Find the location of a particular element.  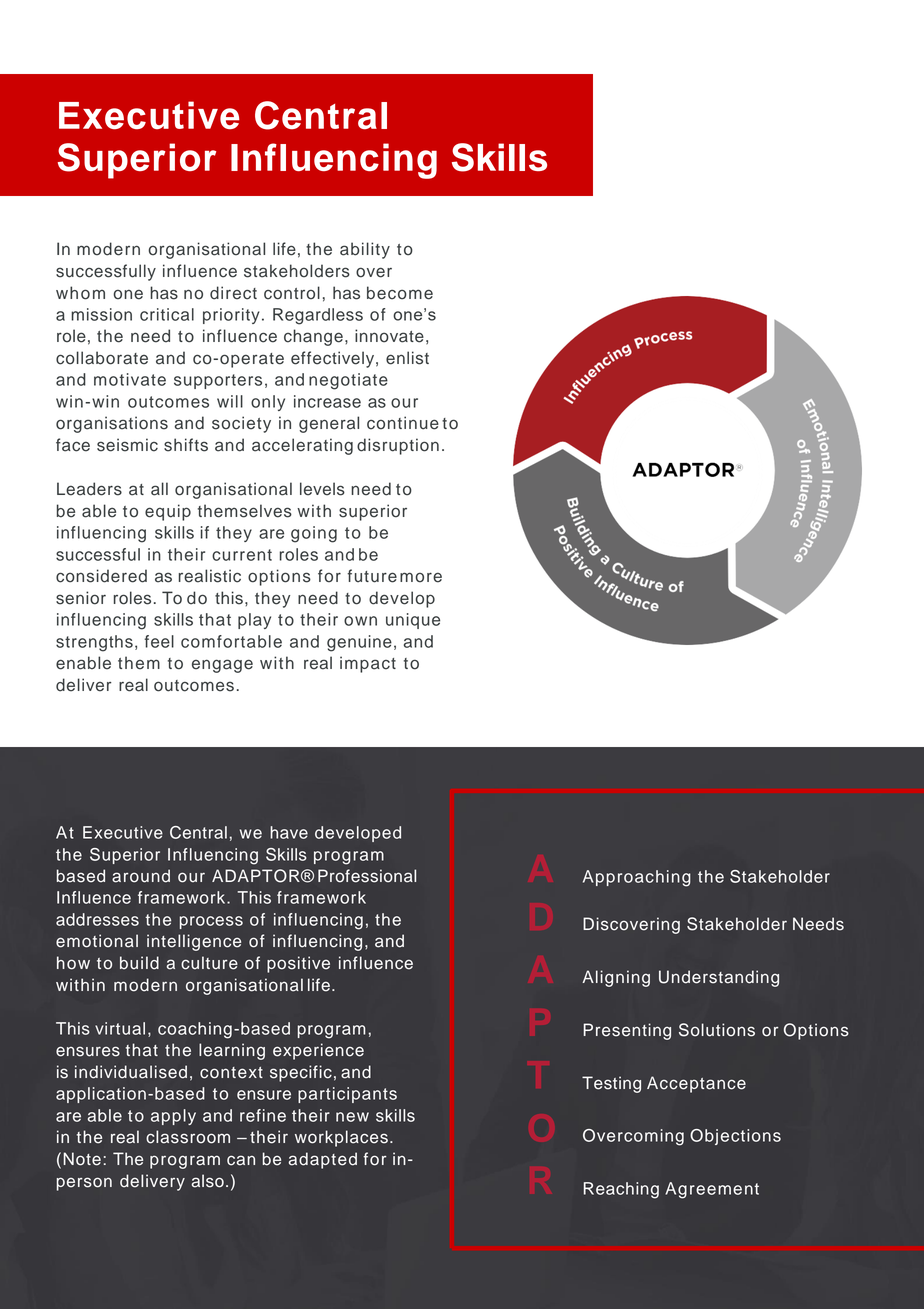

become is located at coordinates (400, 293).
